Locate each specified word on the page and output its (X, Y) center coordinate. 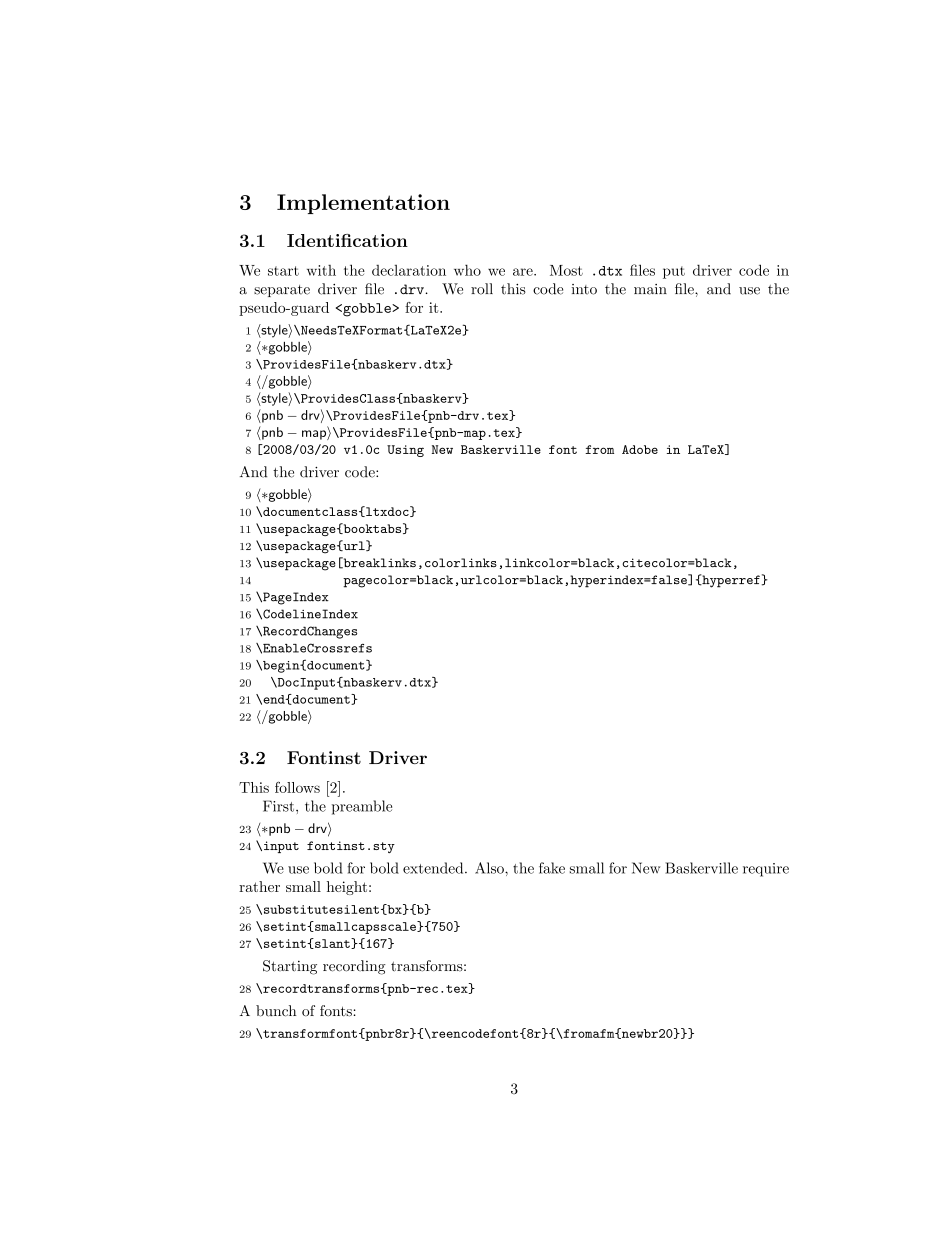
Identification (347, 240)
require (766, 870)
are (524, 272)
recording (354, 967)
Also (490, 868)
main (650, 289)
